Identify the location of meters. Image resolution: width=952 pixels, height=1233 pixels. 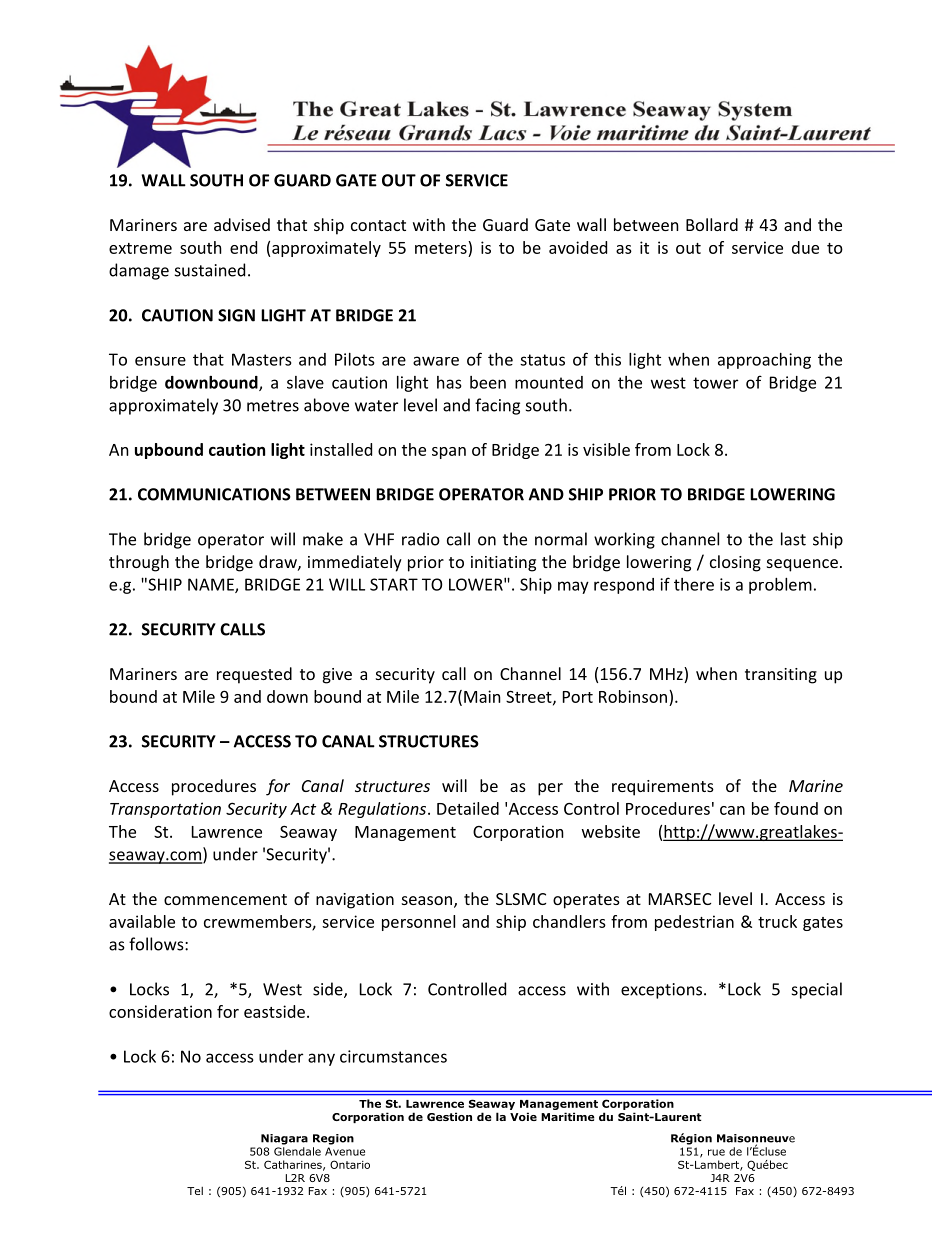
(442, 247).
